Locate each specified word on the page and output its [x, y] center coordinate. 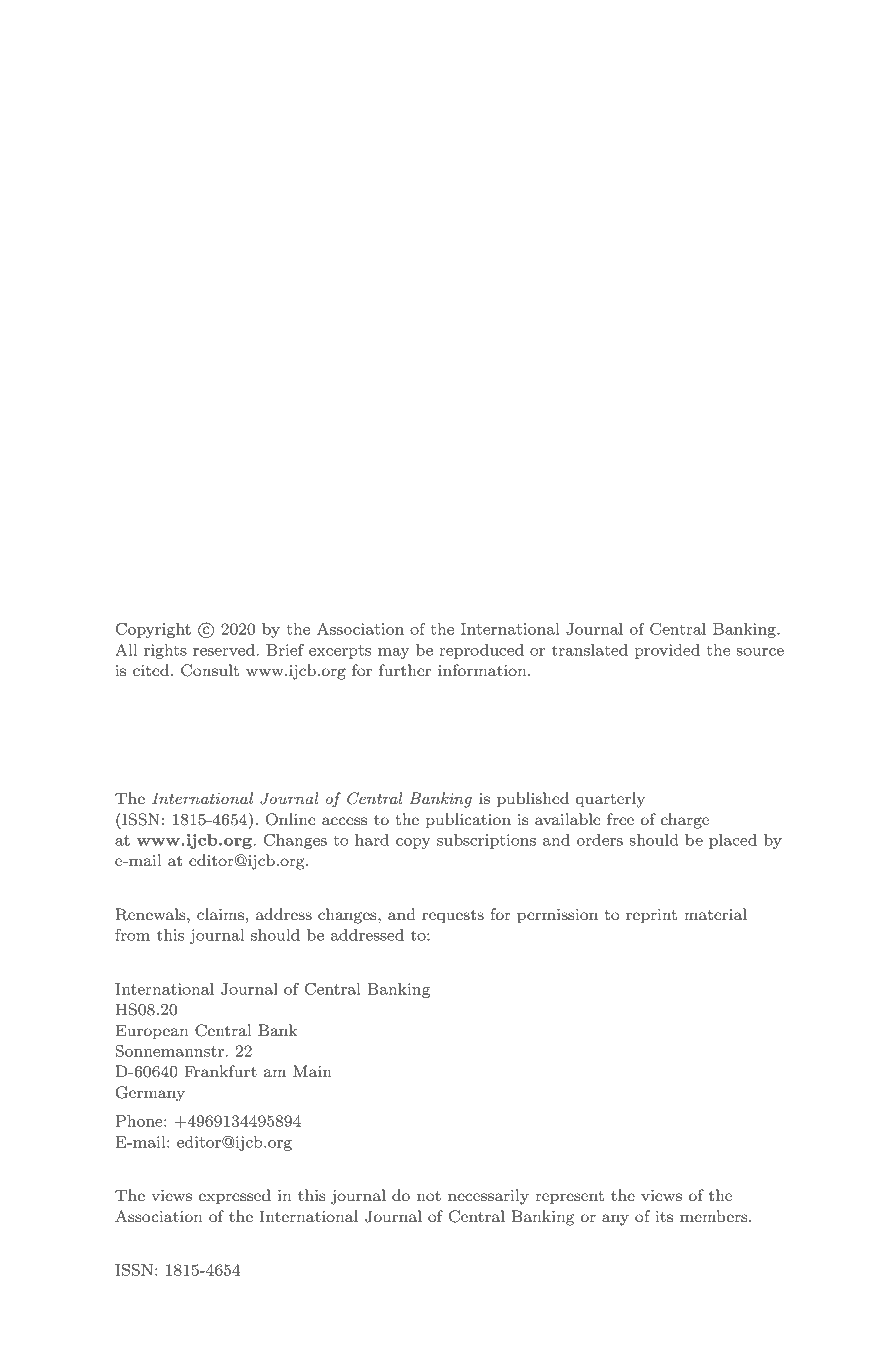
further [405, 670]
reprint [651, 916]
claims [220, 914]
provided [667, 651]
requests [453, 917]
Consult [210, 670]
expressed [235, 1196]
